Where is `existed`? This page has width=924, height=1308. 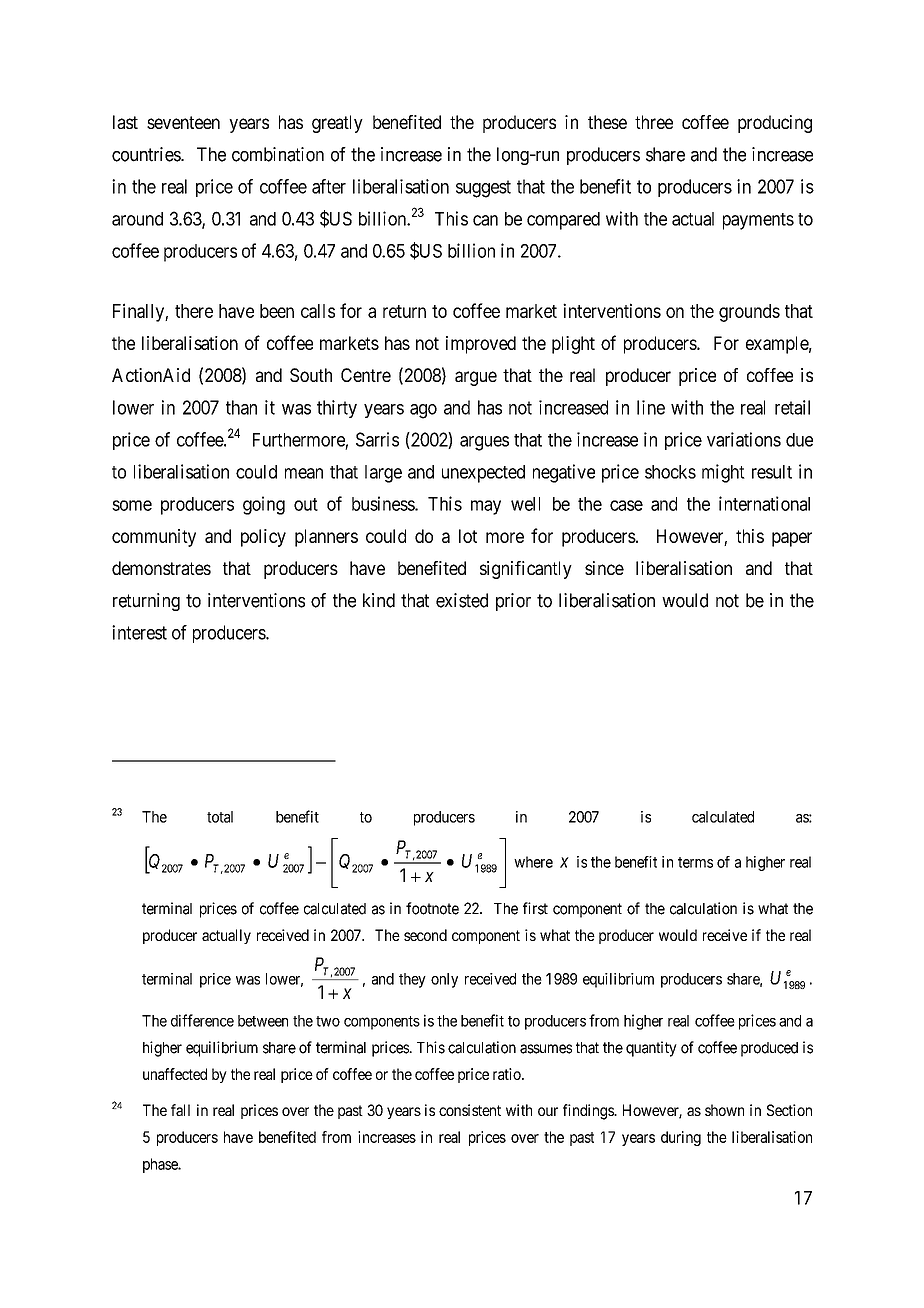
existed is located at coordinates (462, 600).
